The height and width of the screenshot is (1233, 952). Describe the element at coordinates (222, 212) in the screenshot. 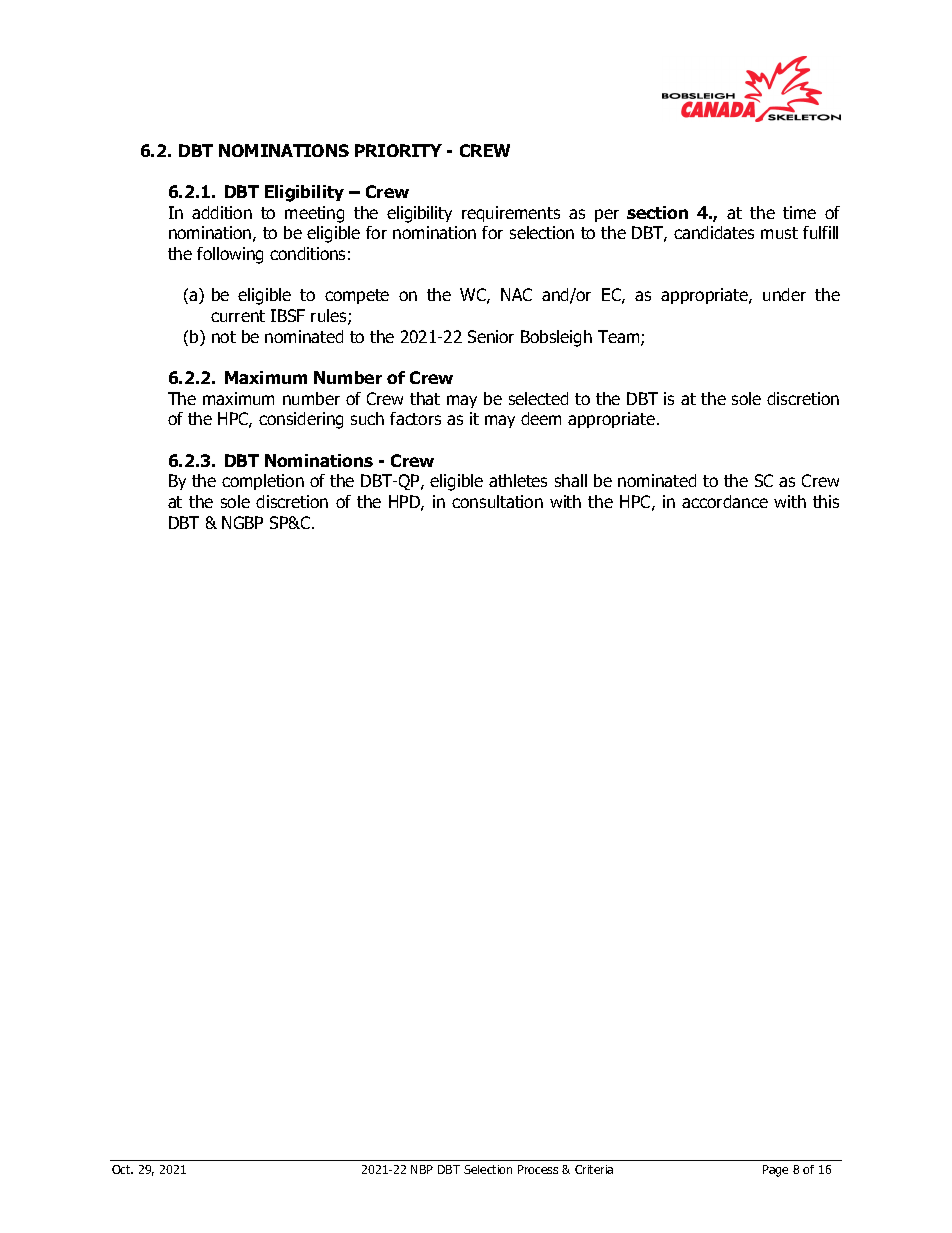

I see `addition` at that location.
